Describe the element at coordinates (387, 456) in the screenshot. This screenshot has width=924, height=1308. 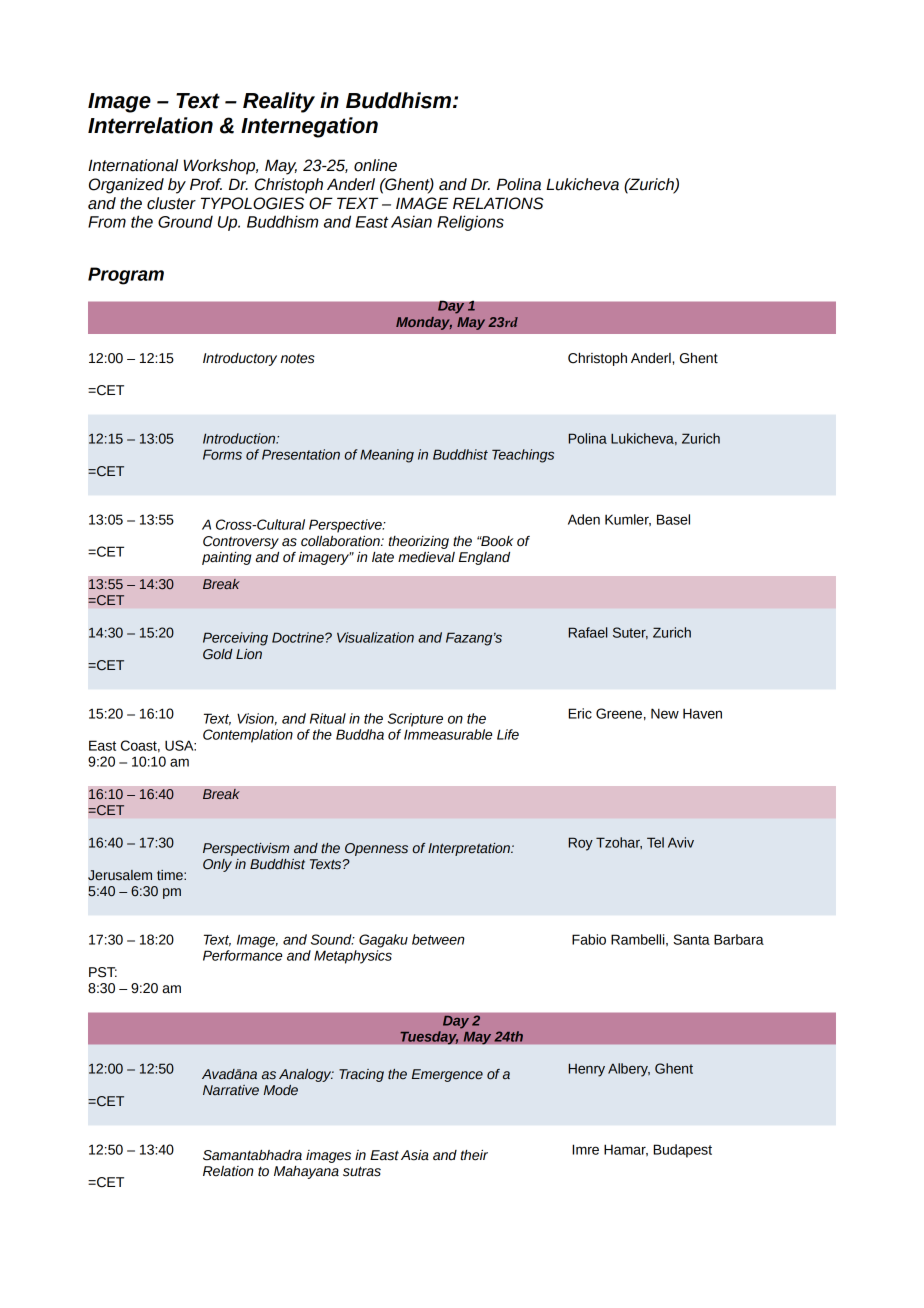
I see `Meaning` at that location.
